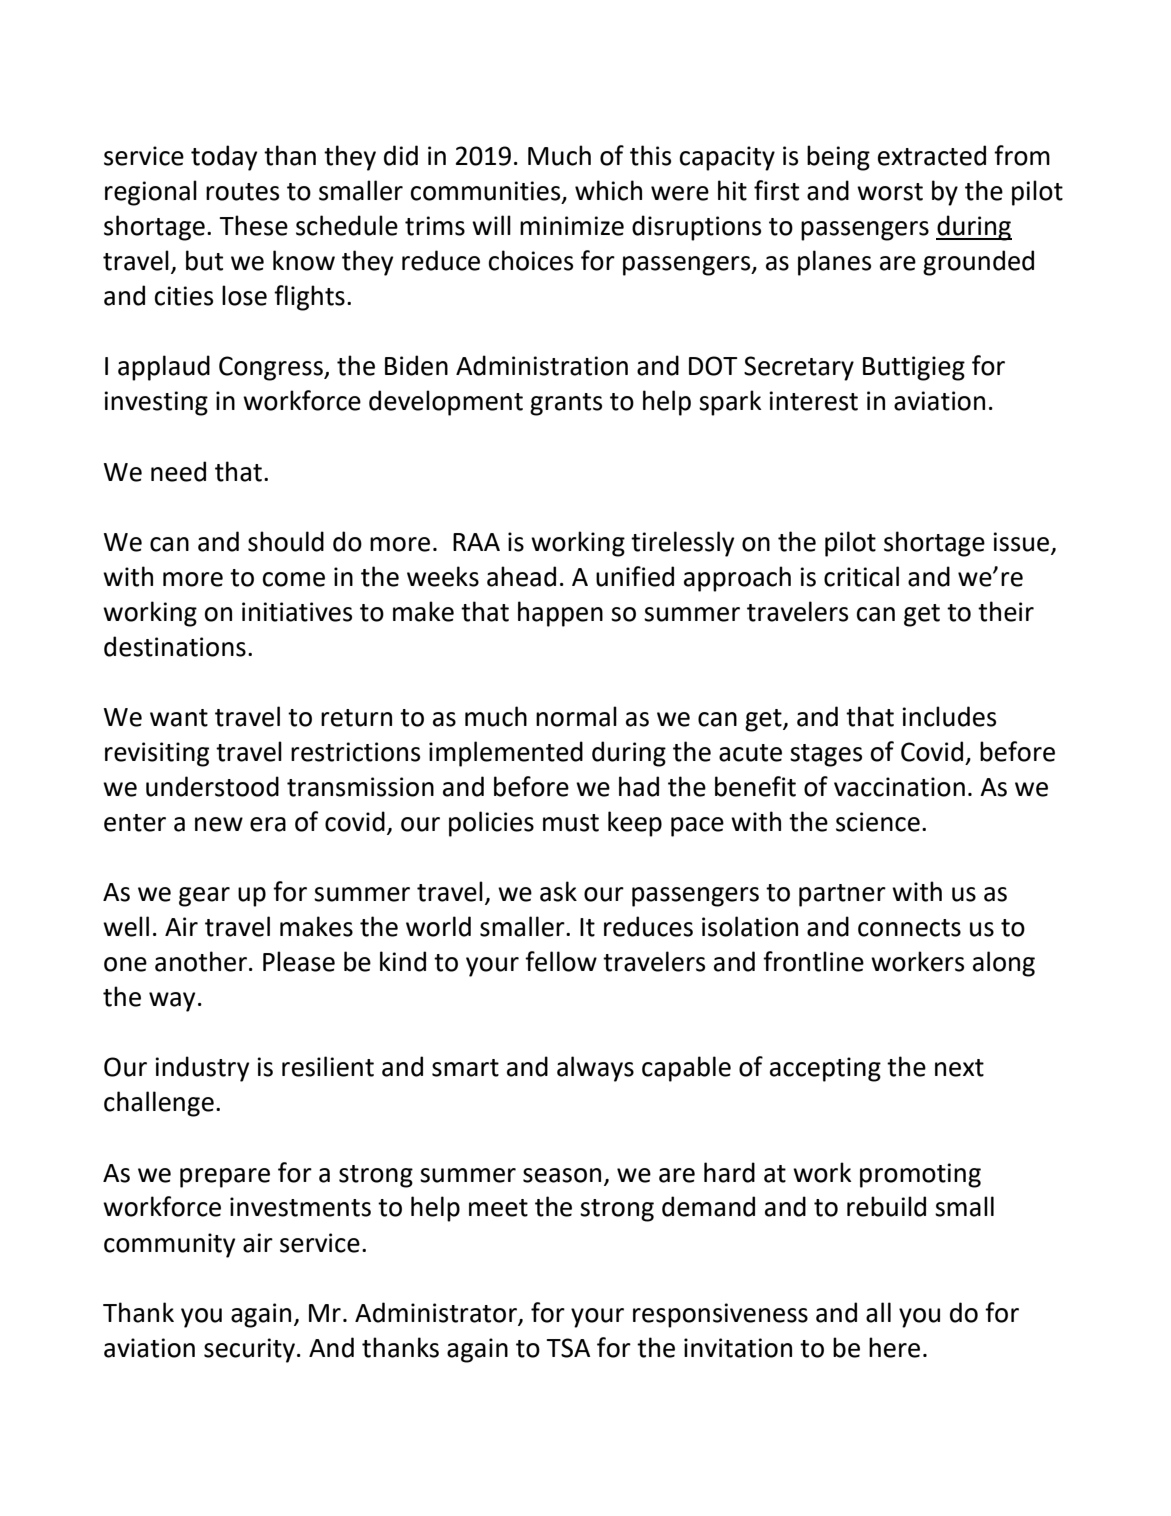  Describe the element at coordinates (899, 787) in the screenshot. I see `vaccination` at that location.
